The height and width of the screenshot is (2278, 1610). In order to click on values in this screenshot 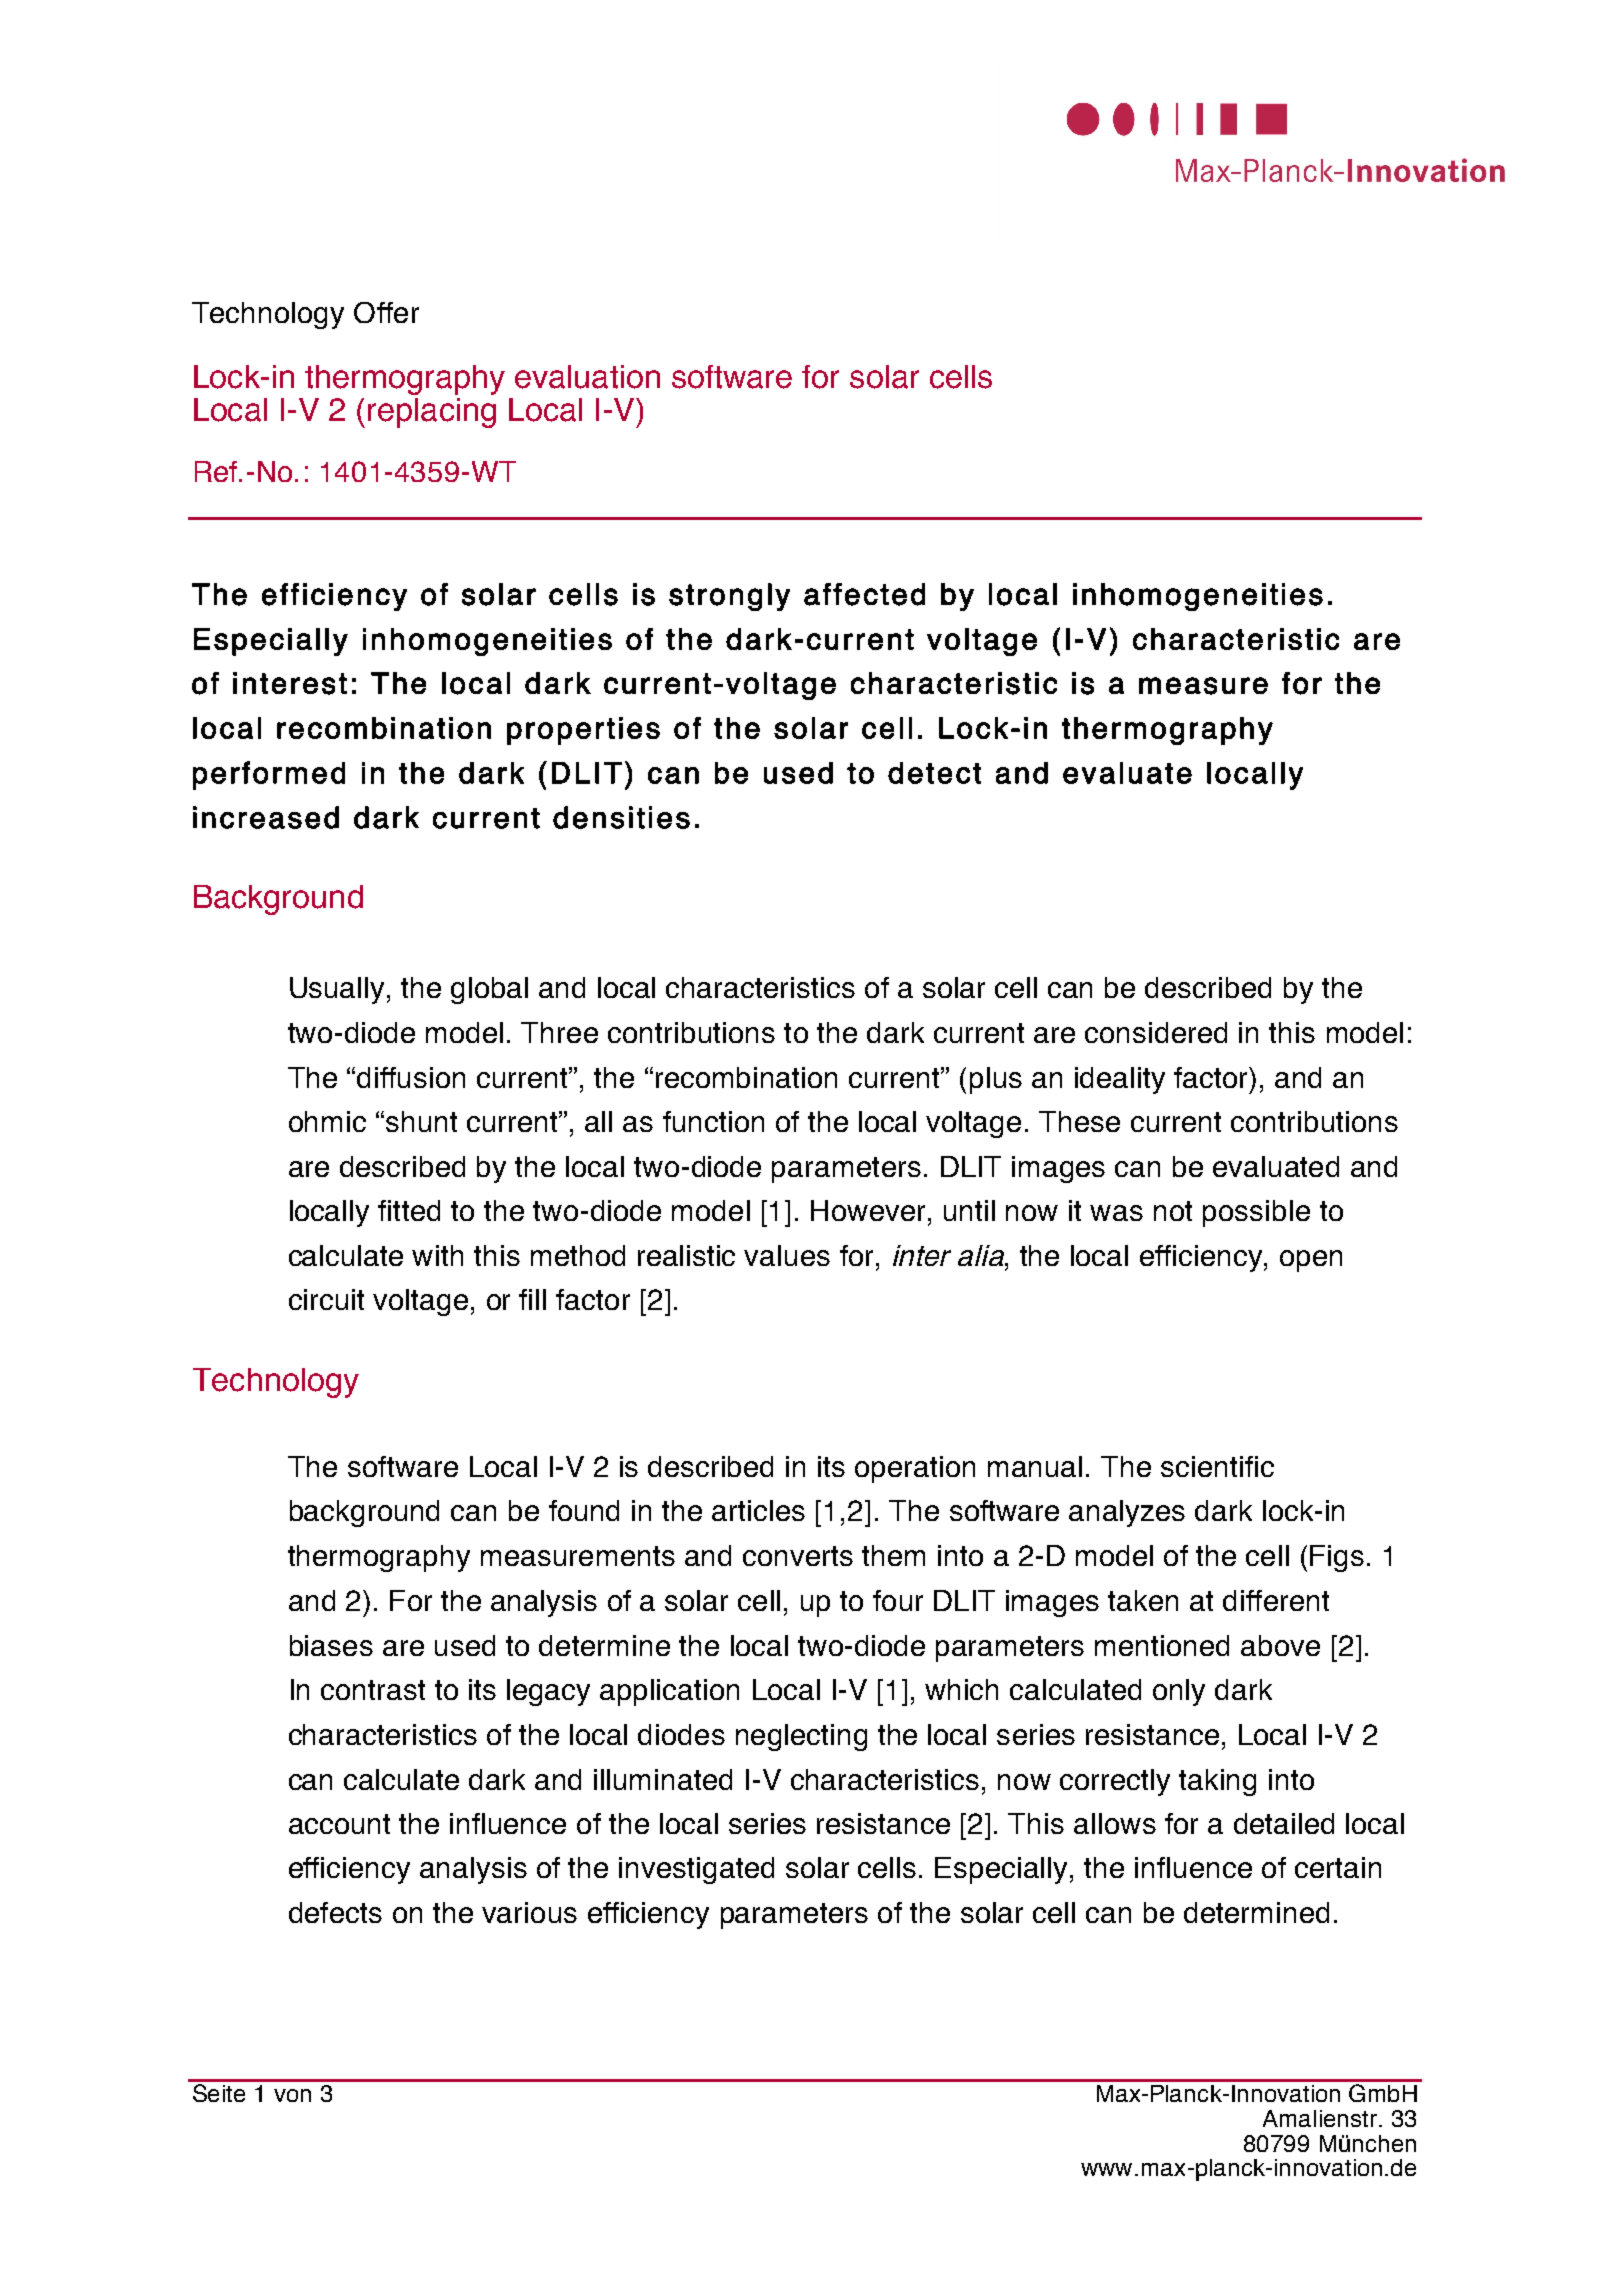, I will do `click(787, 1255)`.
